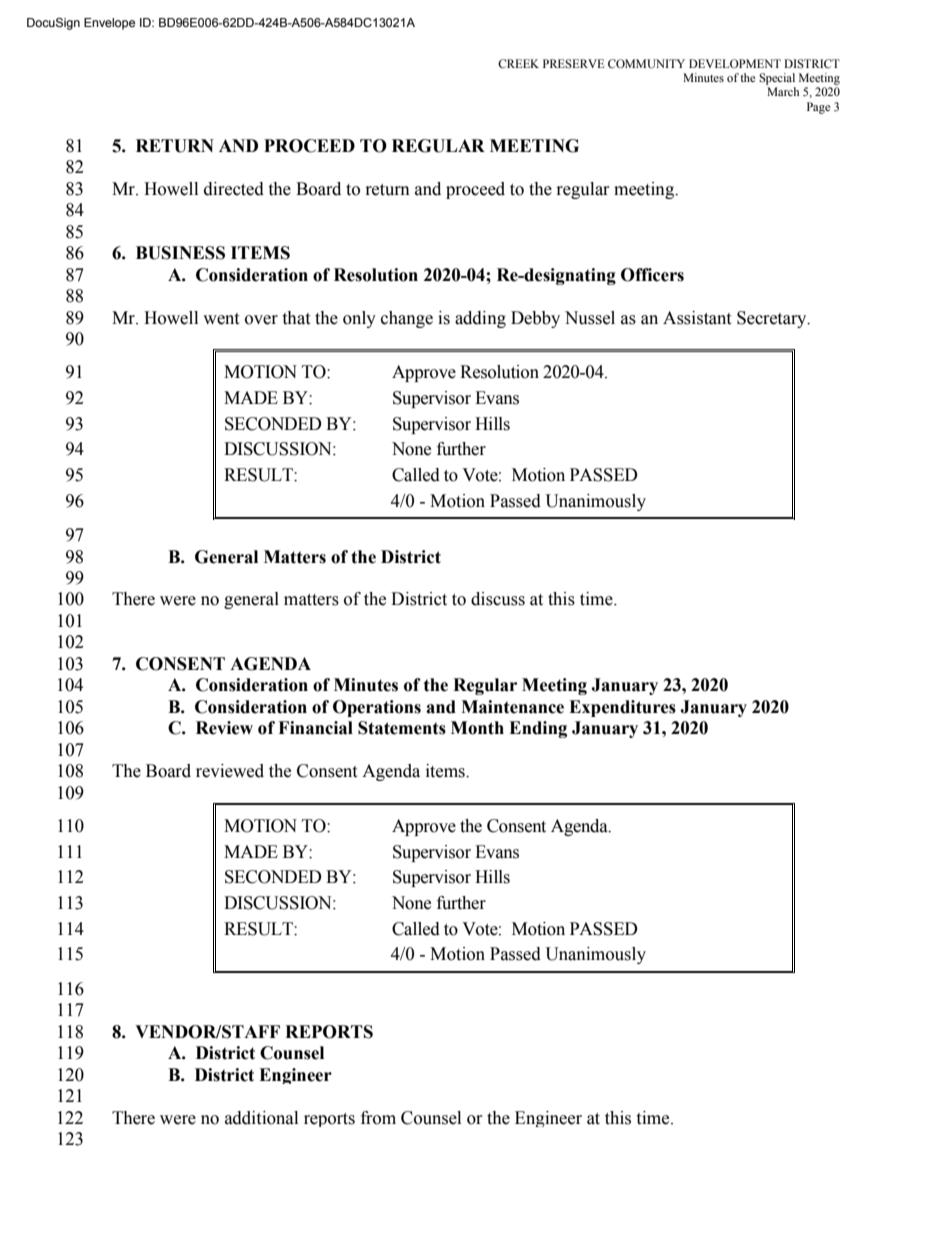  What do you see at coordinates (622, 708) in the screenshot?
I see `Expenditures` at bounding box center [622, 708].
